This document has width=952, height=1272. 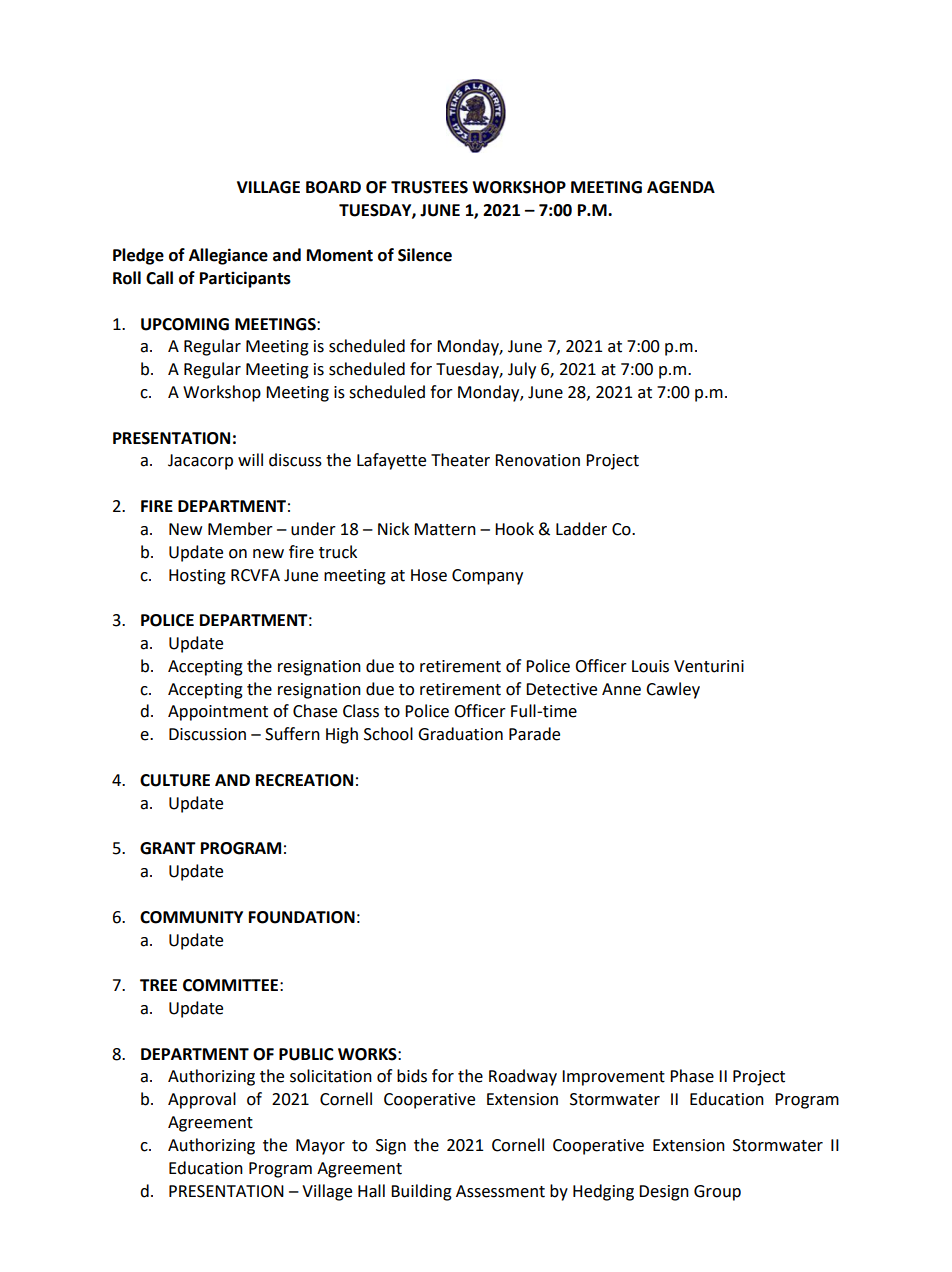 I want to click on Approval, so click(x=202, y=1100).
